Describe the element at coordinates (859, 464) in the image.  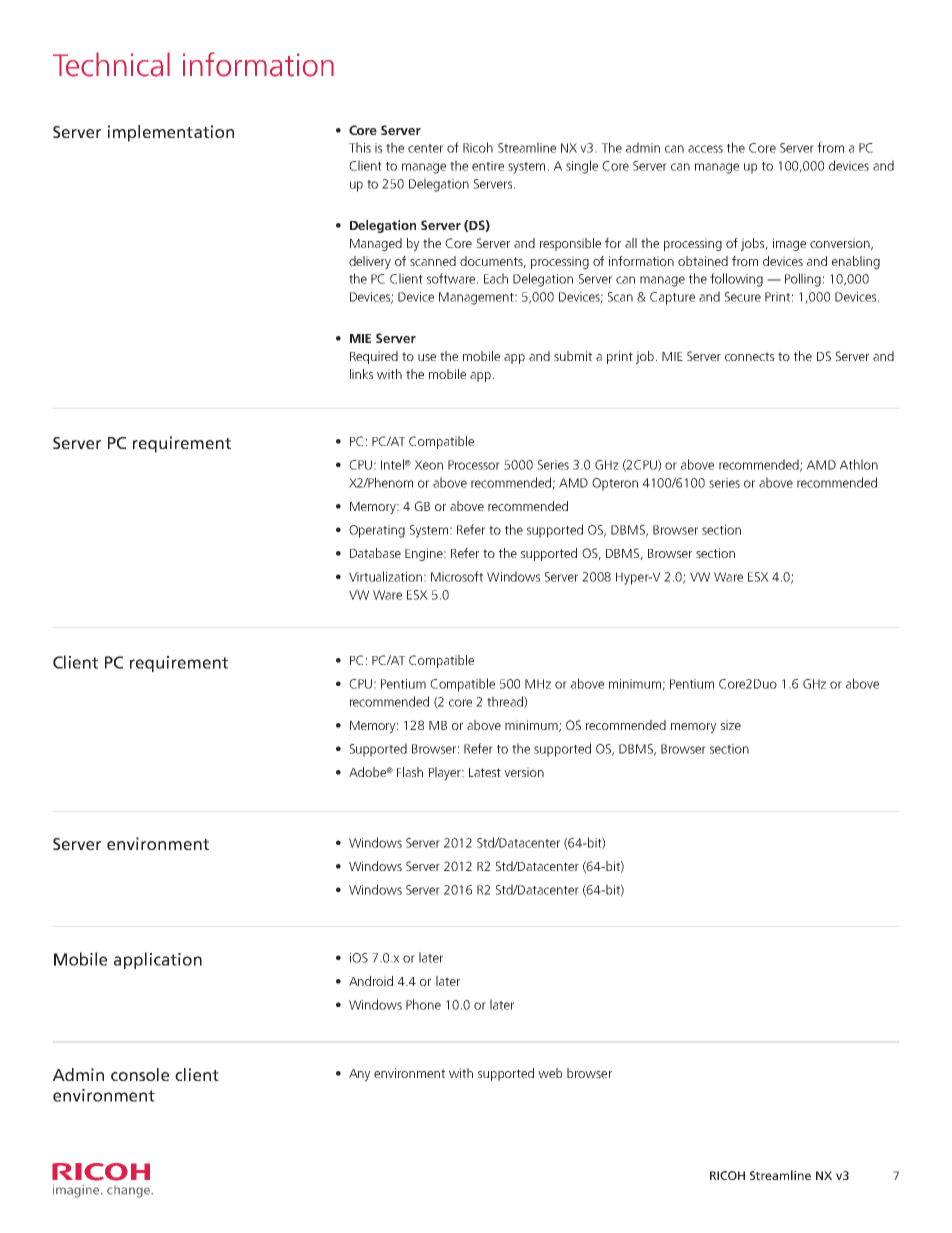
I see `Athlon` at that location.
